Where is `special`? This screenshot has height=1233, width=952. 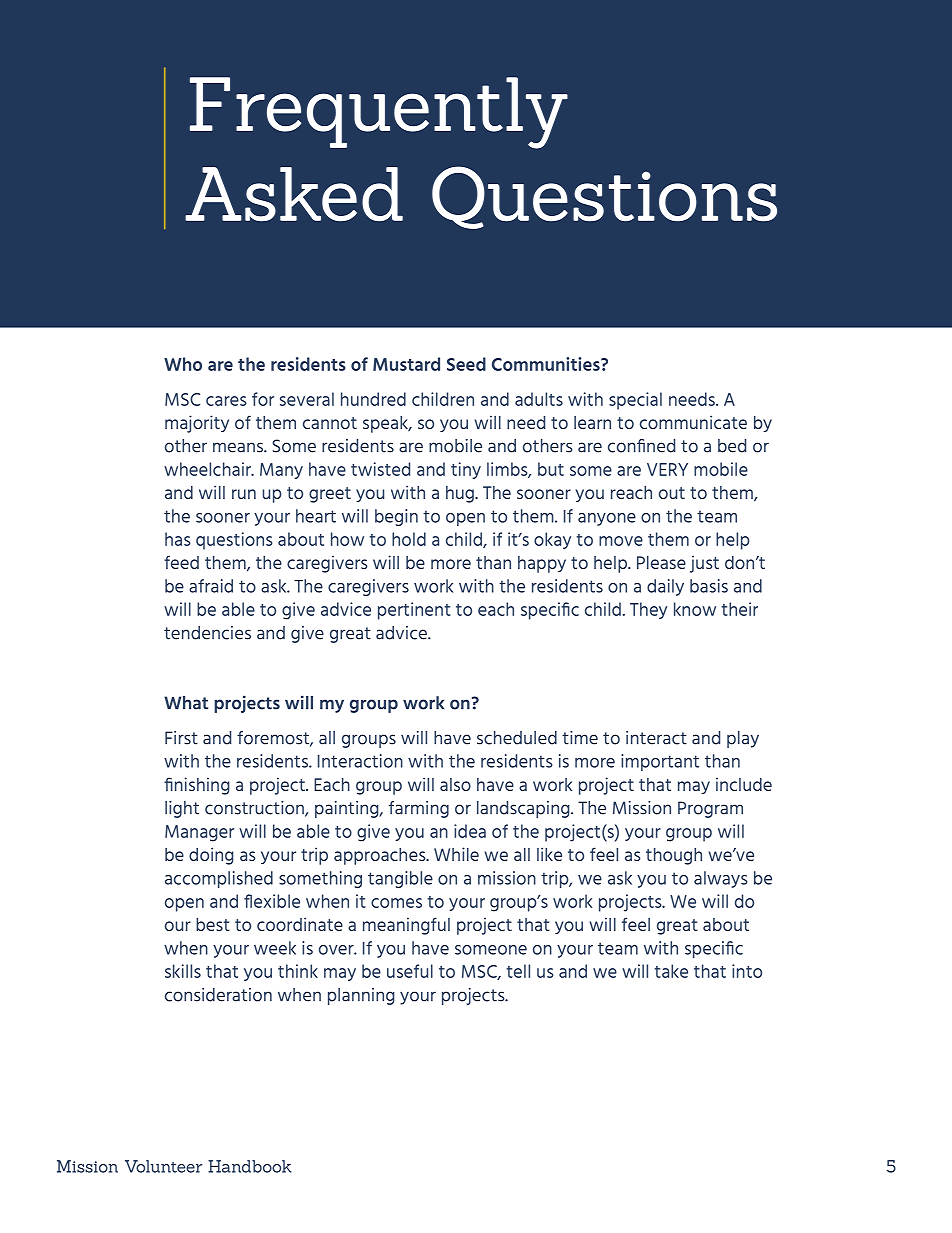 special is located at coordinates (635, 401).
